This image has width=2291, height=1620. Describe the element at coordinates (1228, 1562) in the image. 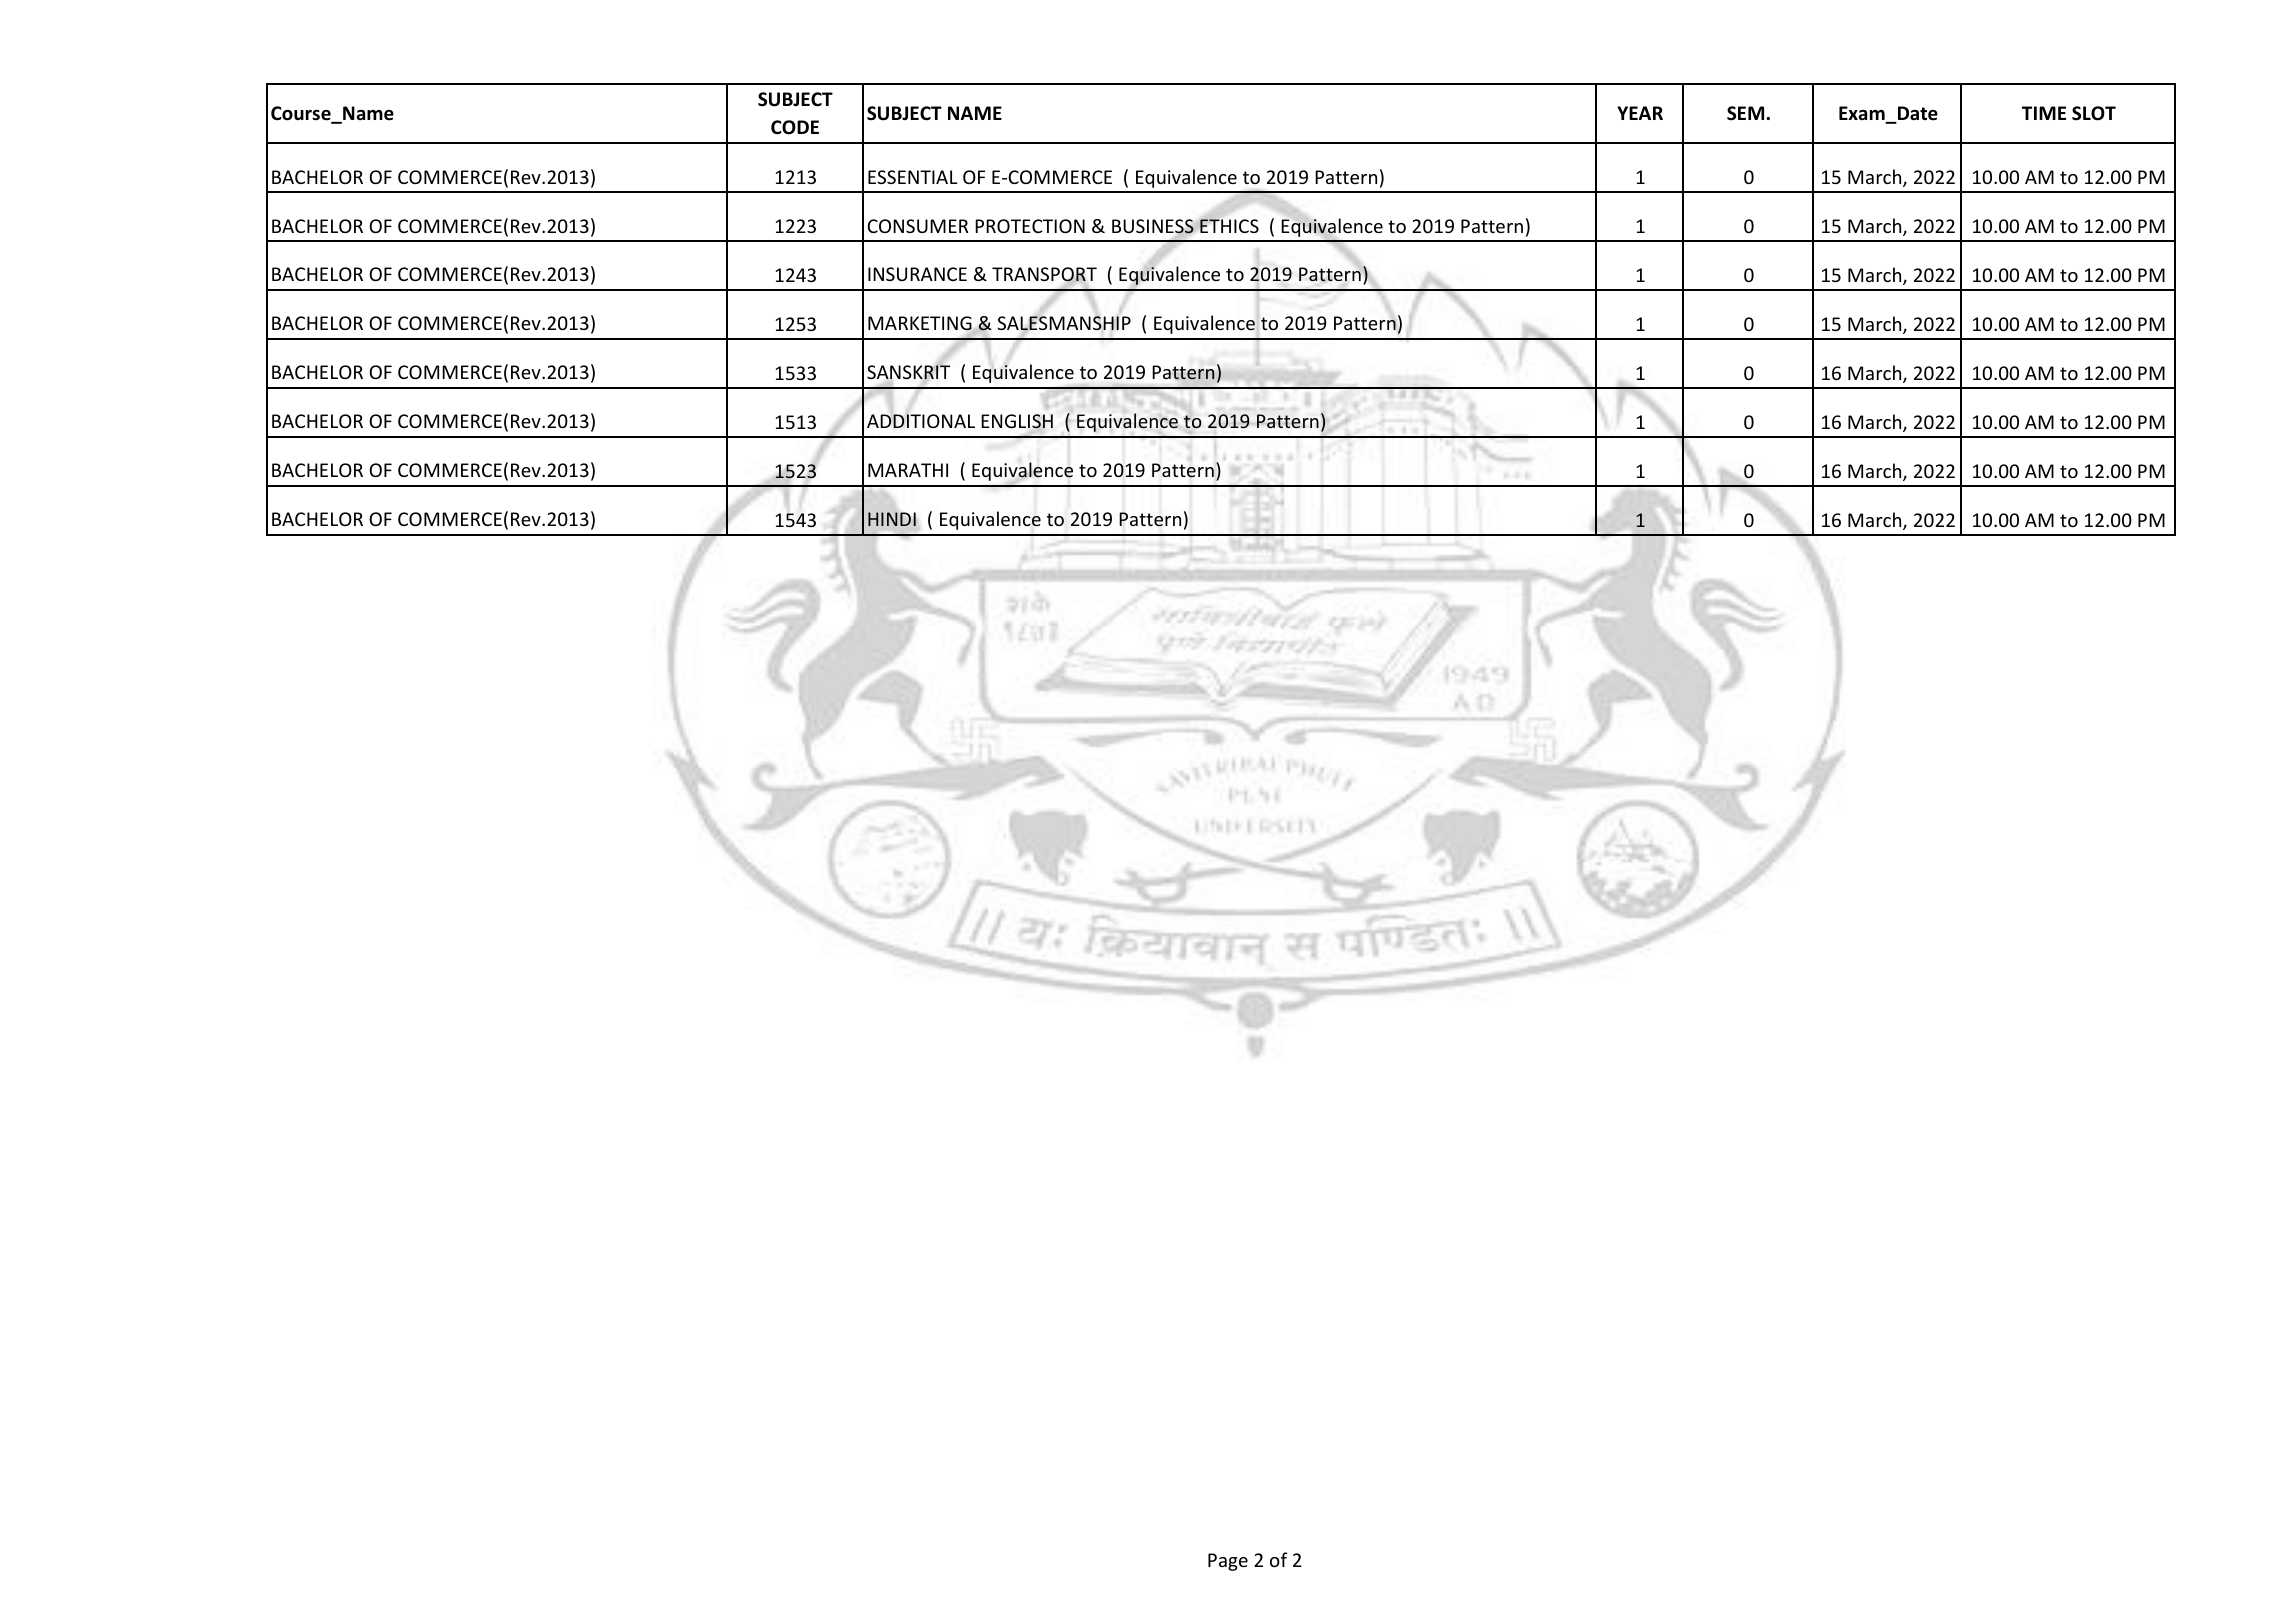

I see `Page` at that location.
